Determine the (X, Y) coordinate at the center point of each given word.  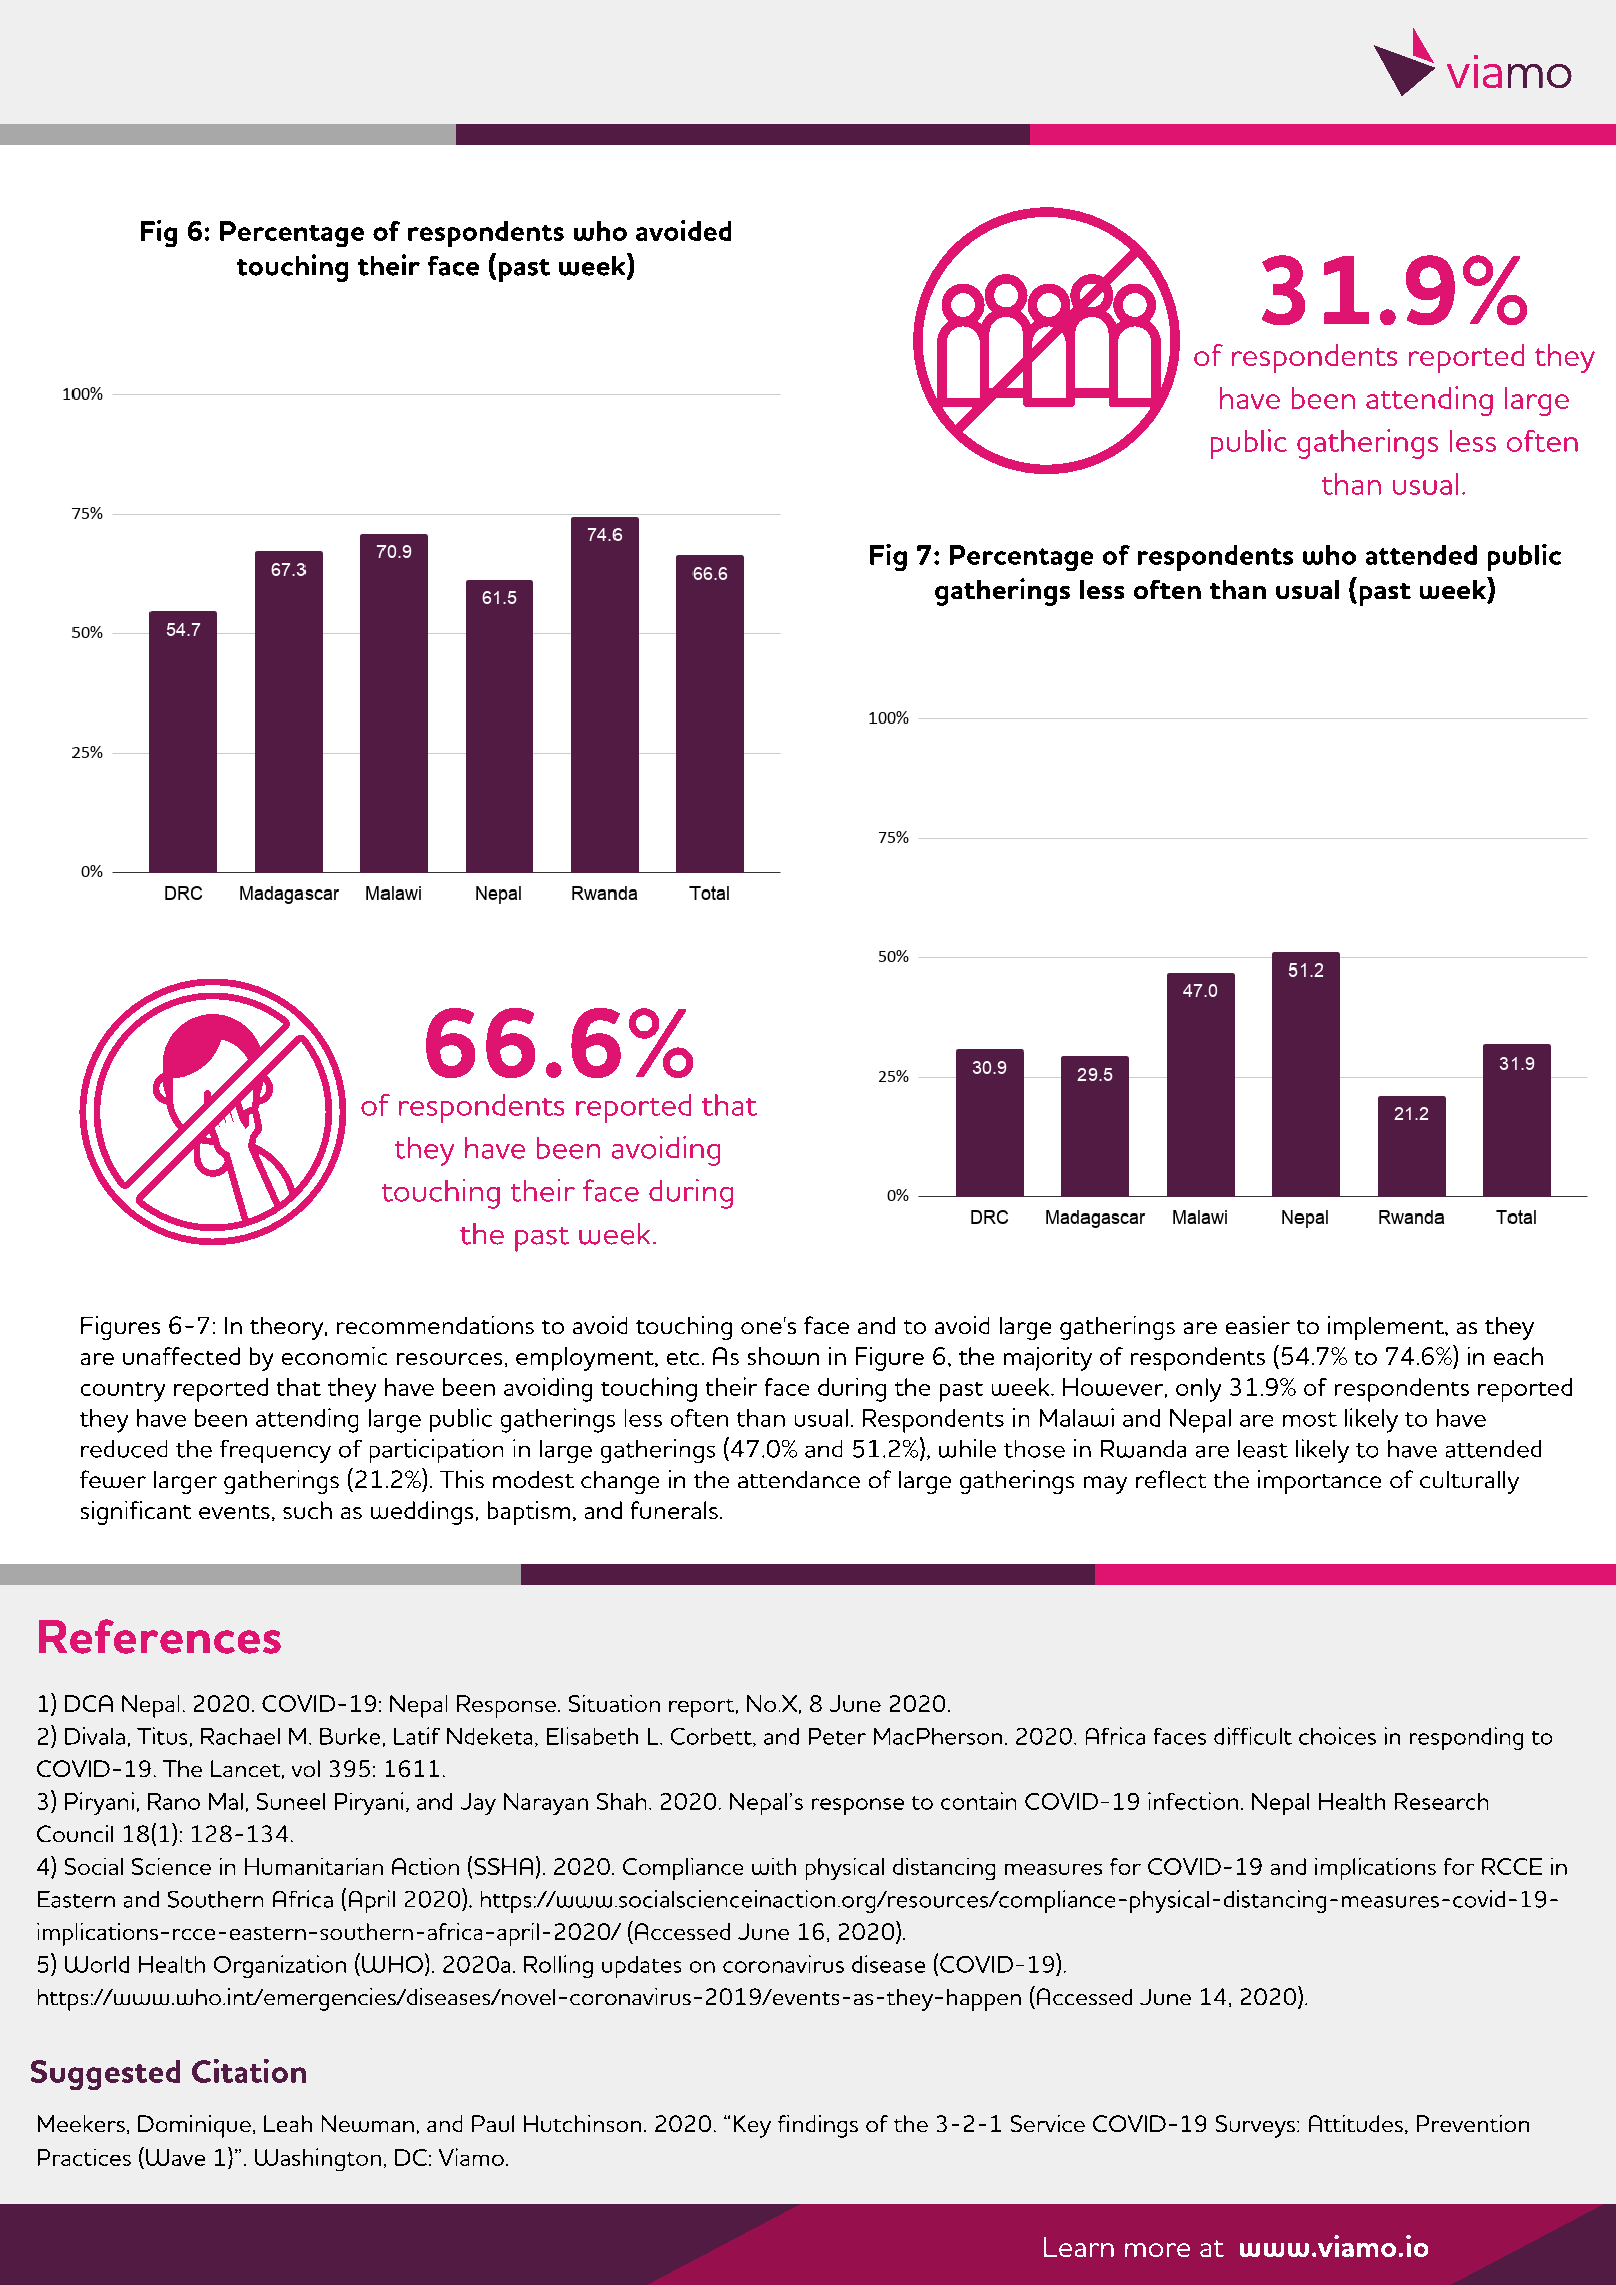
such (307, 1510)
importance (1319, 1482)
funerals (674, 1510)
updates (641, 1967)
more (1157, 2250)
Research (1441, 1801)
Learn (1079, 2247)
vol (306, 1768)
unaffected (181, 1356)
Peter (837, 1736)
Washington (318, 2159)
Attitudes (1356, 2123)
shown (783, 1356)
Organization (280, 1966)
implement (1387, 1328)
